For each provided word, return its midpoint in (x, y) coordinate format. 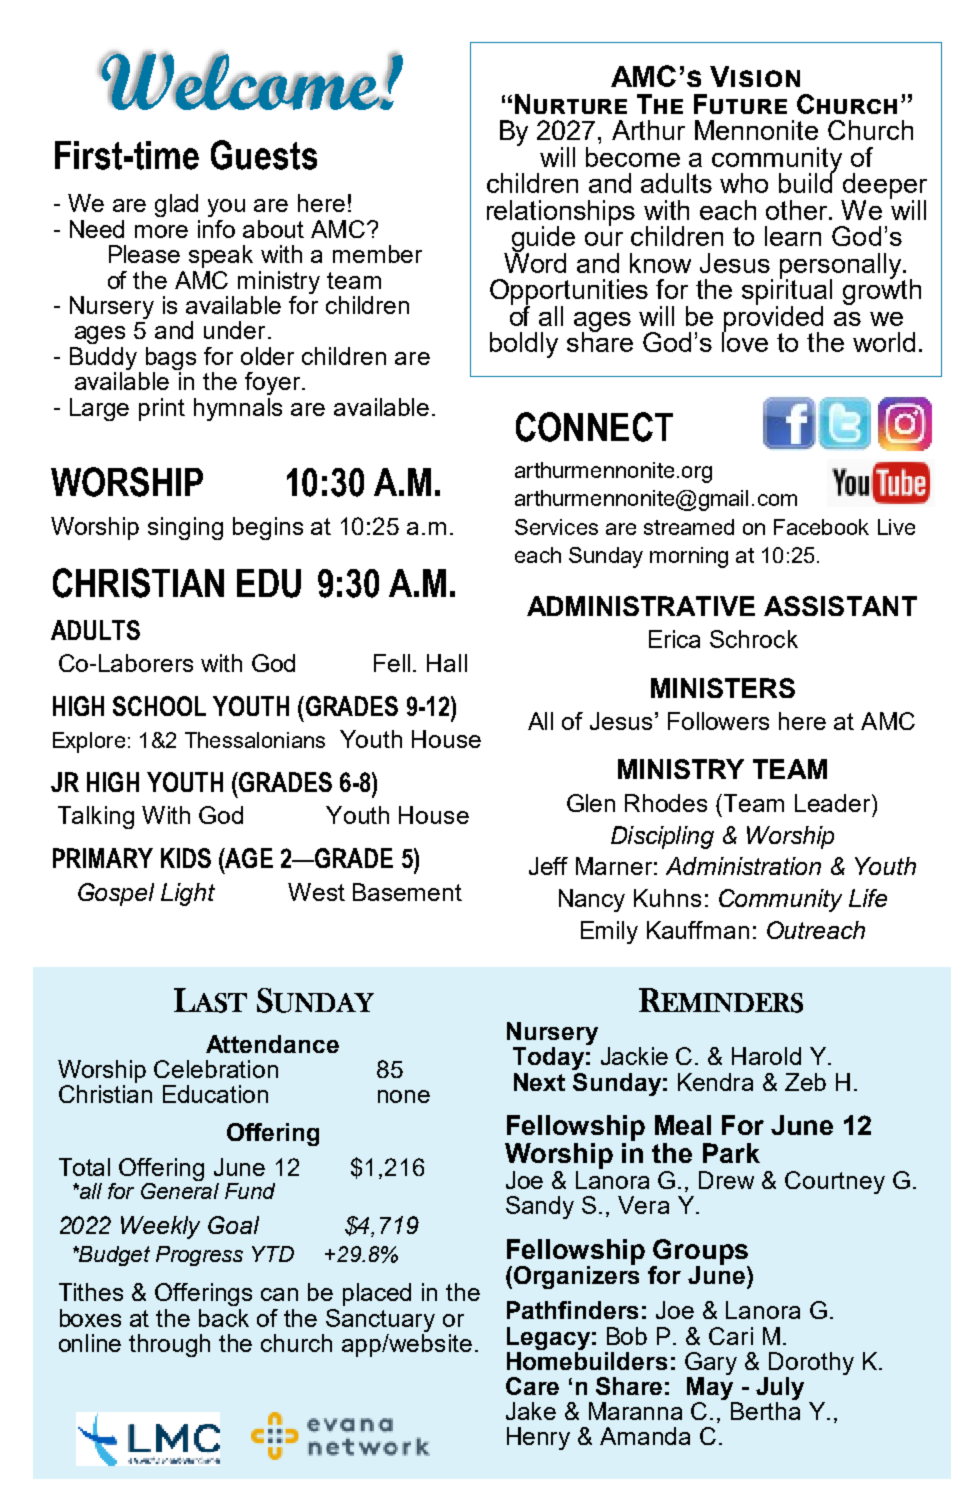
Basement (407, 892)
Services (556, 527)
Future (740, 104)
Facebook (821, 527)
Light (188, 894)
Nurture (571, 104)
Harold (766, 1056)
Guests (264, 155)
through (169, 1345)
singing (185, 528)
